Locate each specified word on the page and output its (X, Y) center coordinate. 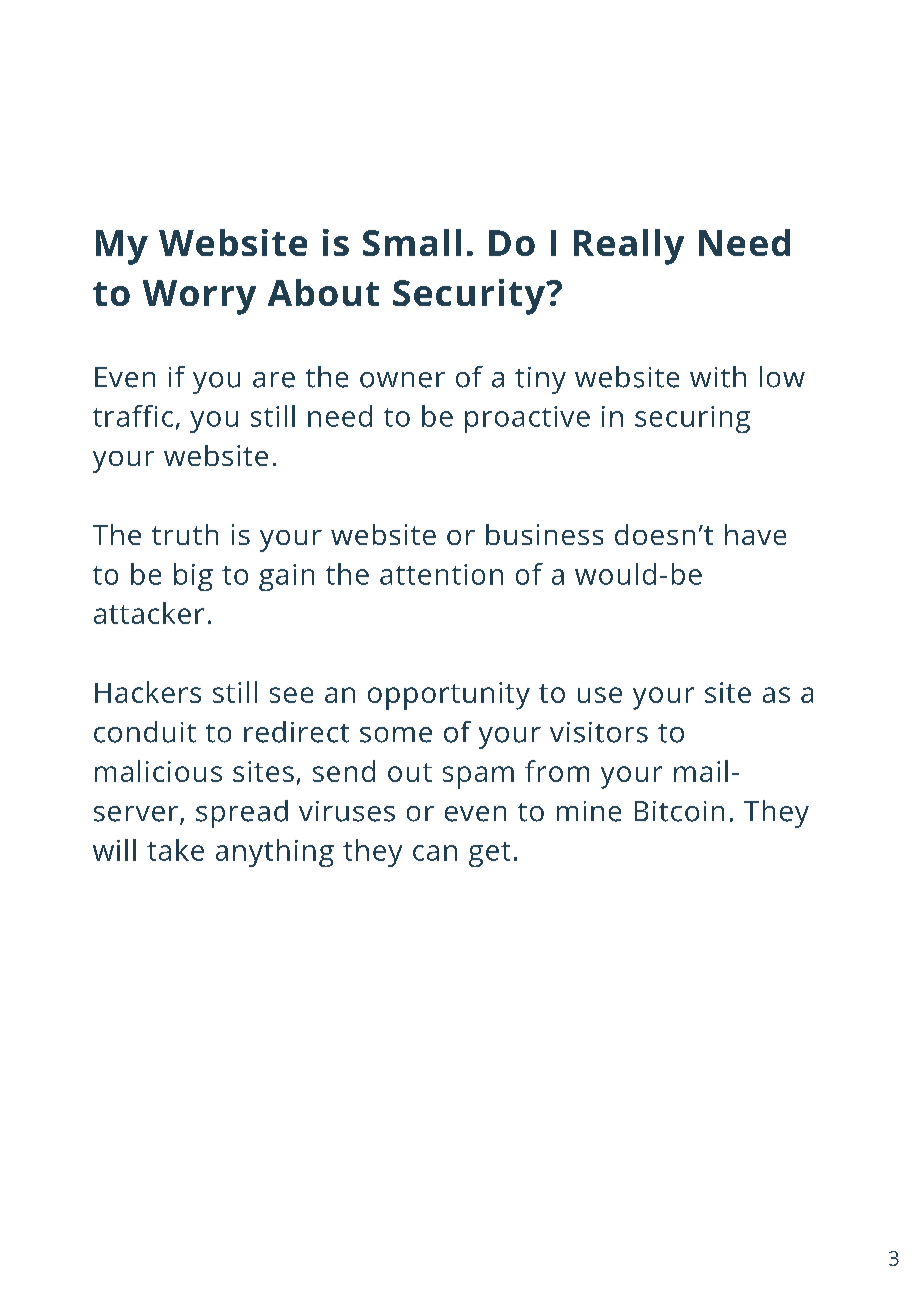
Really (629, 247)
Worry (199, 297)
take (175, 850)
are (274, 380)
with (718, 377)
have (755, 534)
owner (402, 380)
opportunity (449, 696)
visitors (599, 732)
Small (412, 242)
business (544, 534)
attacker (149, 613)
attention (441, 574)
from (557, 771)
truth (185, 534)
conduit (145, 732)
